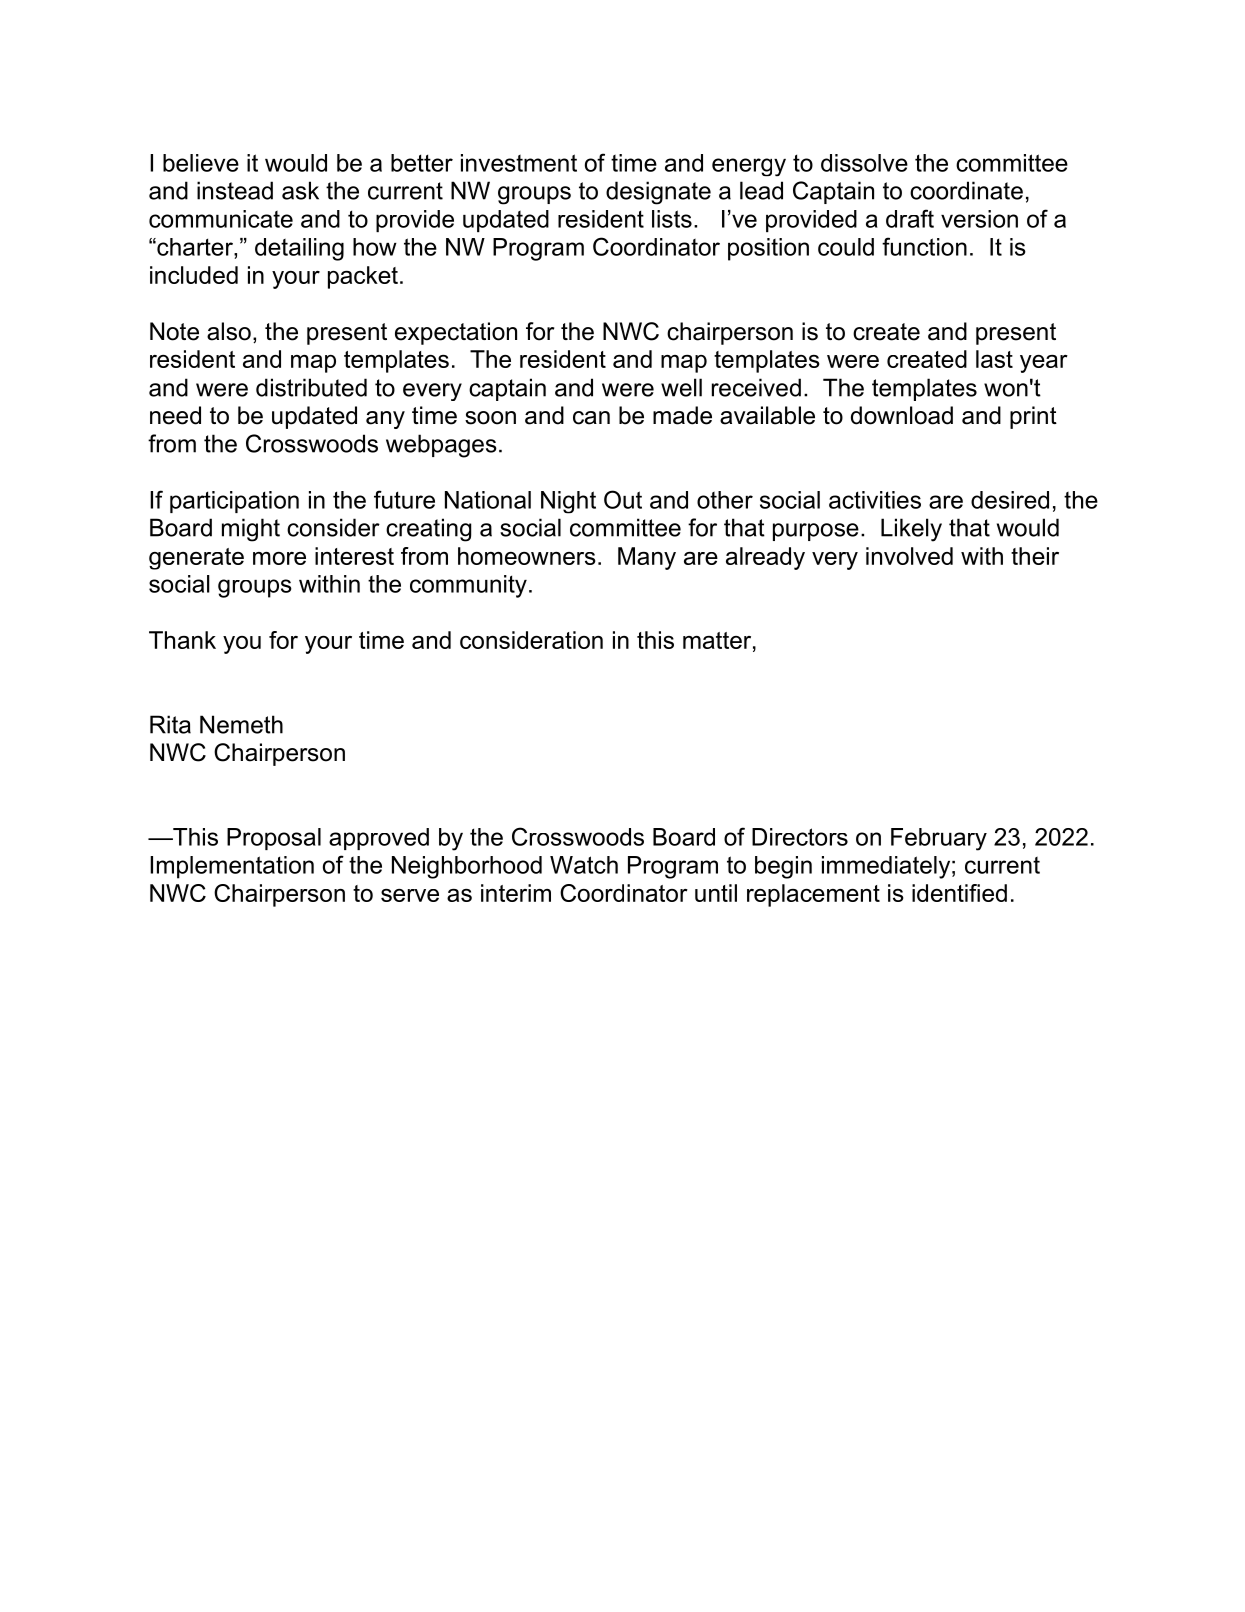 This screenshot has height=1612, width=1245. What do you see at coordinates (939, 839) in the screenshot?
I see `February` at bounding box center [939, 839].
